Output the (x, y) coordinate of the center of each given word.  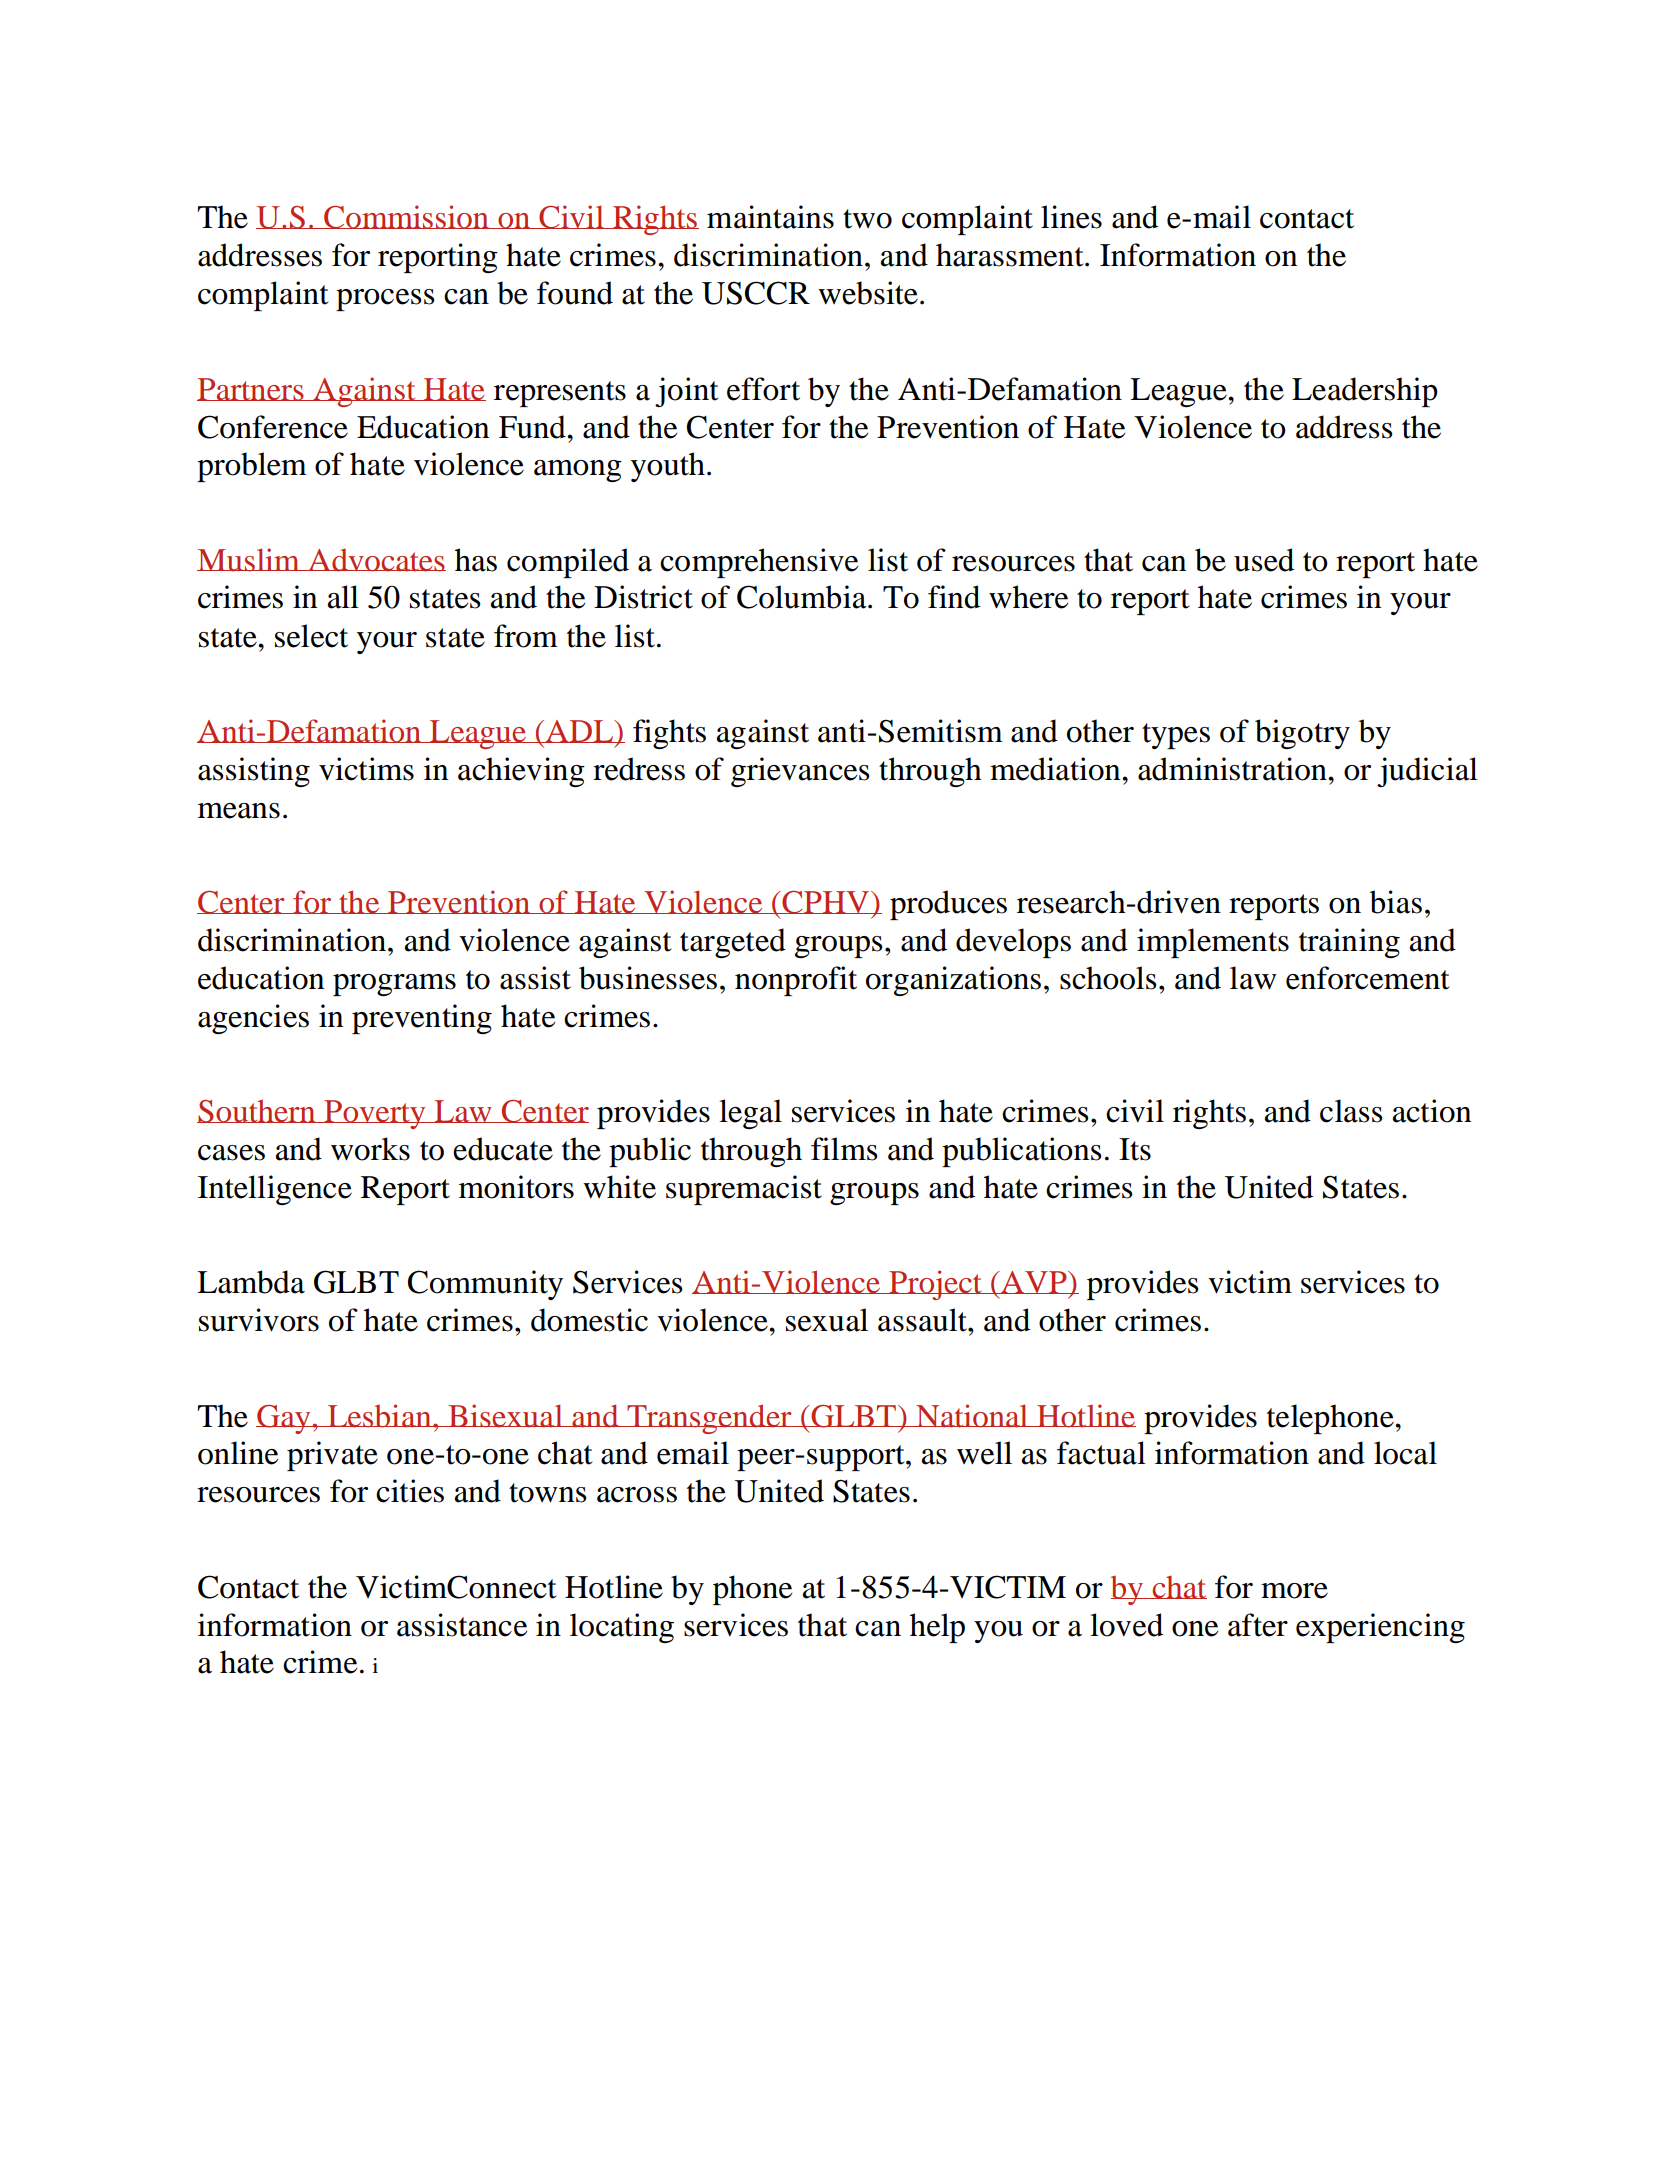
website (868, 293)
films (844, 1149)
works (370, 1149)
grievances (800, 772)
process (385, 300)
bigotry (1302, 734)
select (311, 636)
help (937, 1628)
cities (410, 1491)
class (1351, 1111)
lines (1071, 217)
